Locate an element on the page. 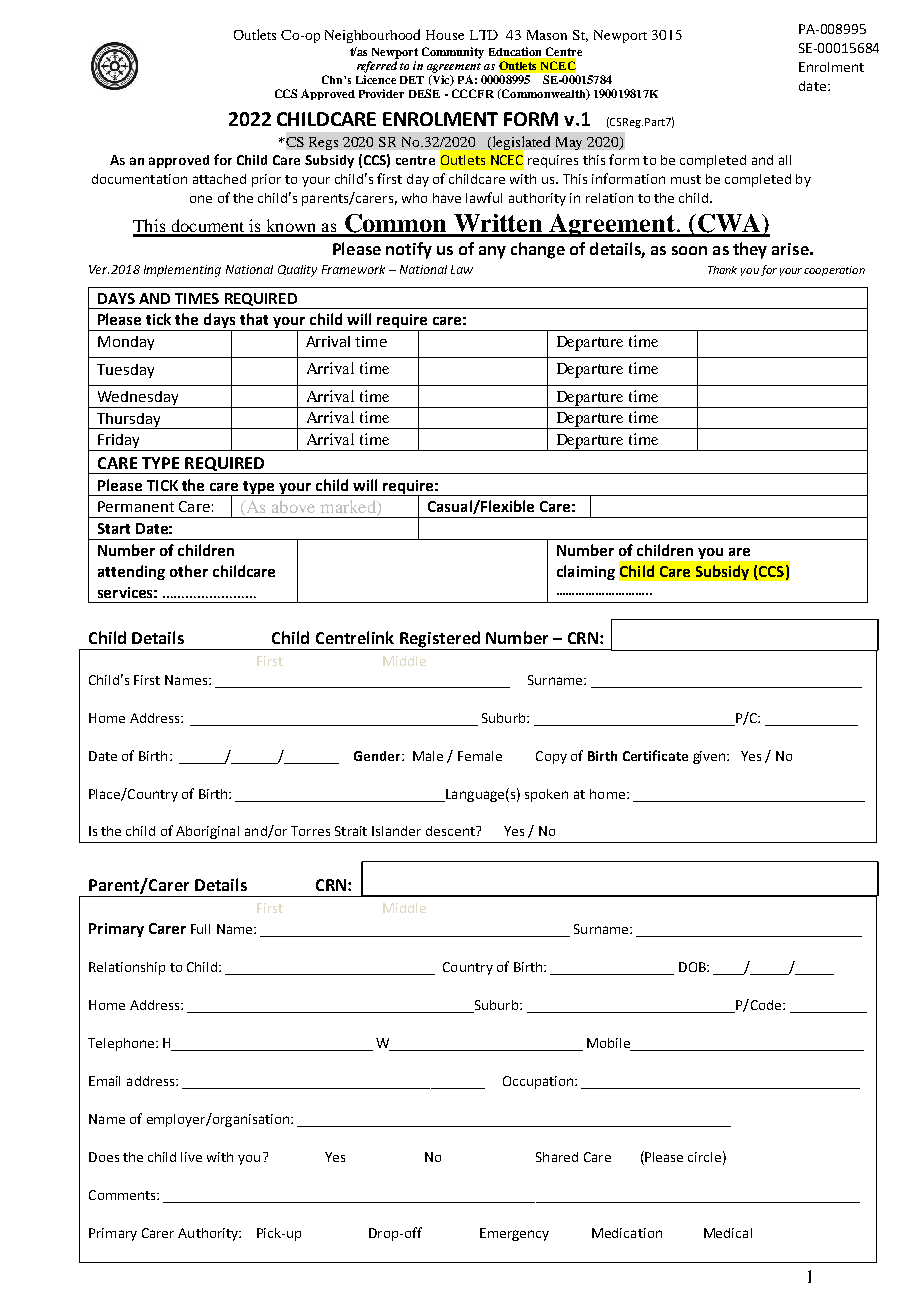  marked is located at coordinates (349, 508).
